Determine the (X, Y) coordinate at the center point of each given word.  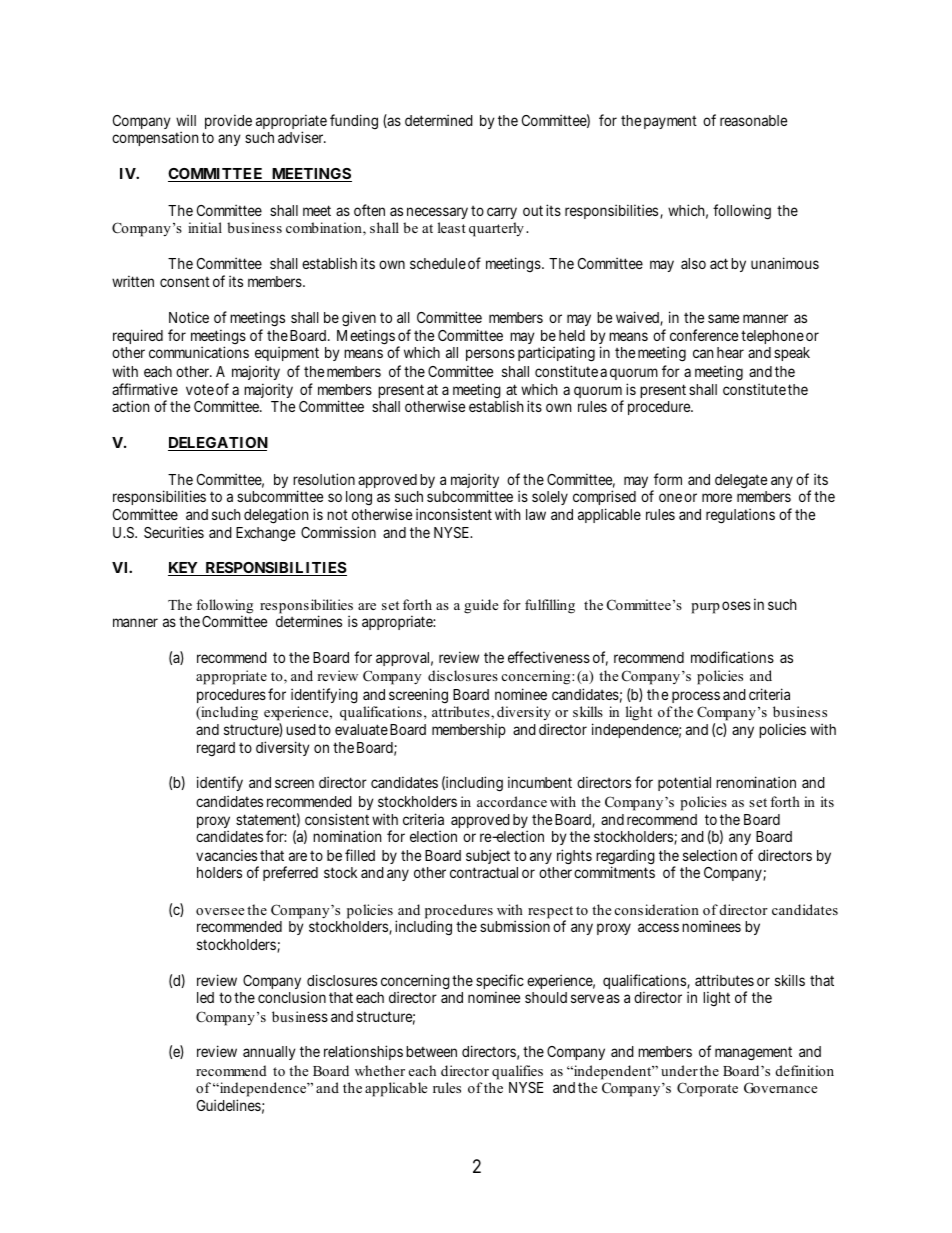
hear (730, 352)
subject (488, 856)
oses (736, 605)
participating (556, 354)
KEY (184, 569)
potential (684, 783)
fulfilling (550, 606)
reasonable (753, 120)
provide (228, 121)
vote (200, 389)
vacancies (226, 855)
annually (269, 1053)
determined (439, 120)
